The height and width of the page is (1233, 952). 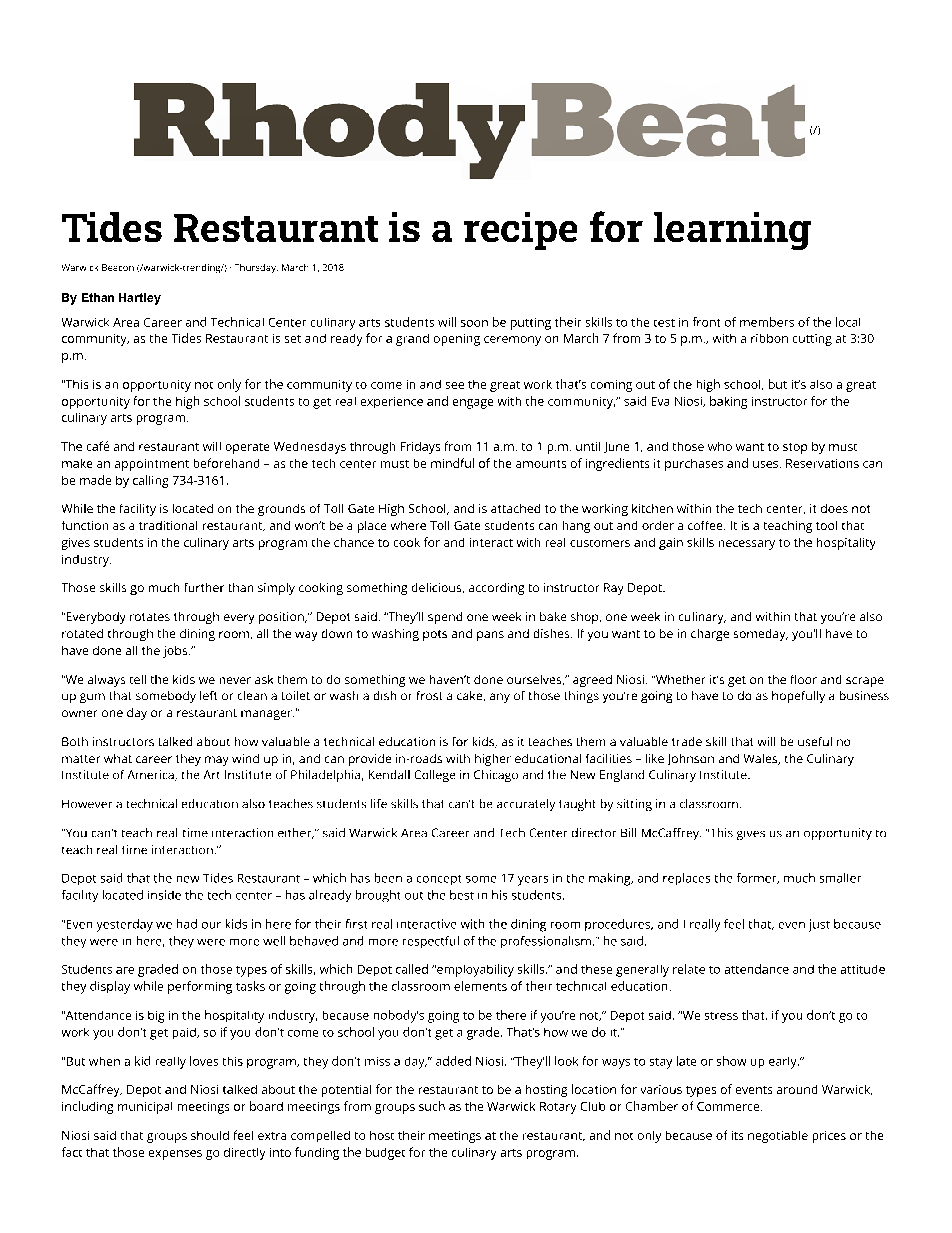 I want to click on hopefully, so click(x=798, y=697).
